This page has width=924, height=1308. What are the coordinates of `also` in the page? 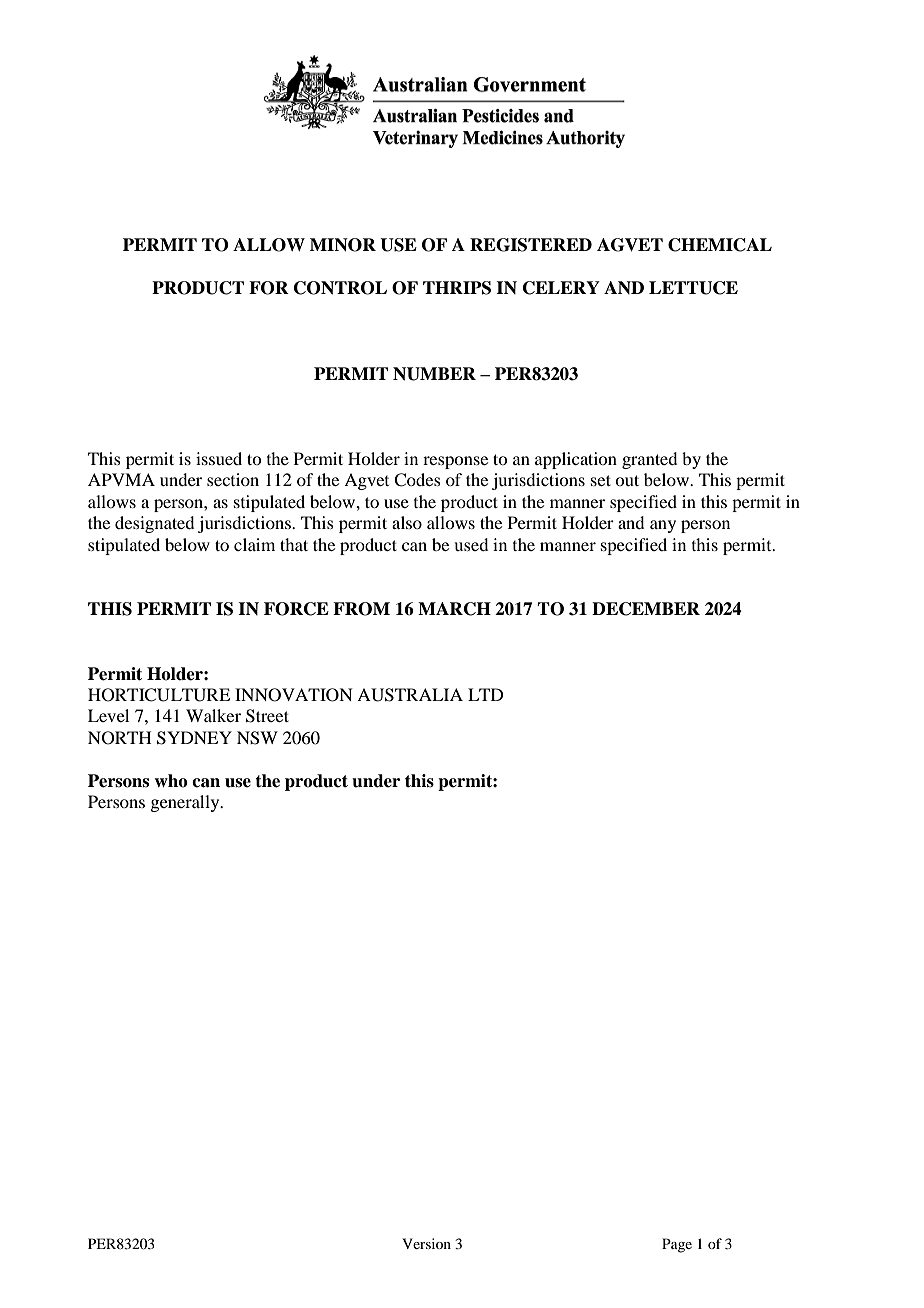 It's located at (407, 522).
